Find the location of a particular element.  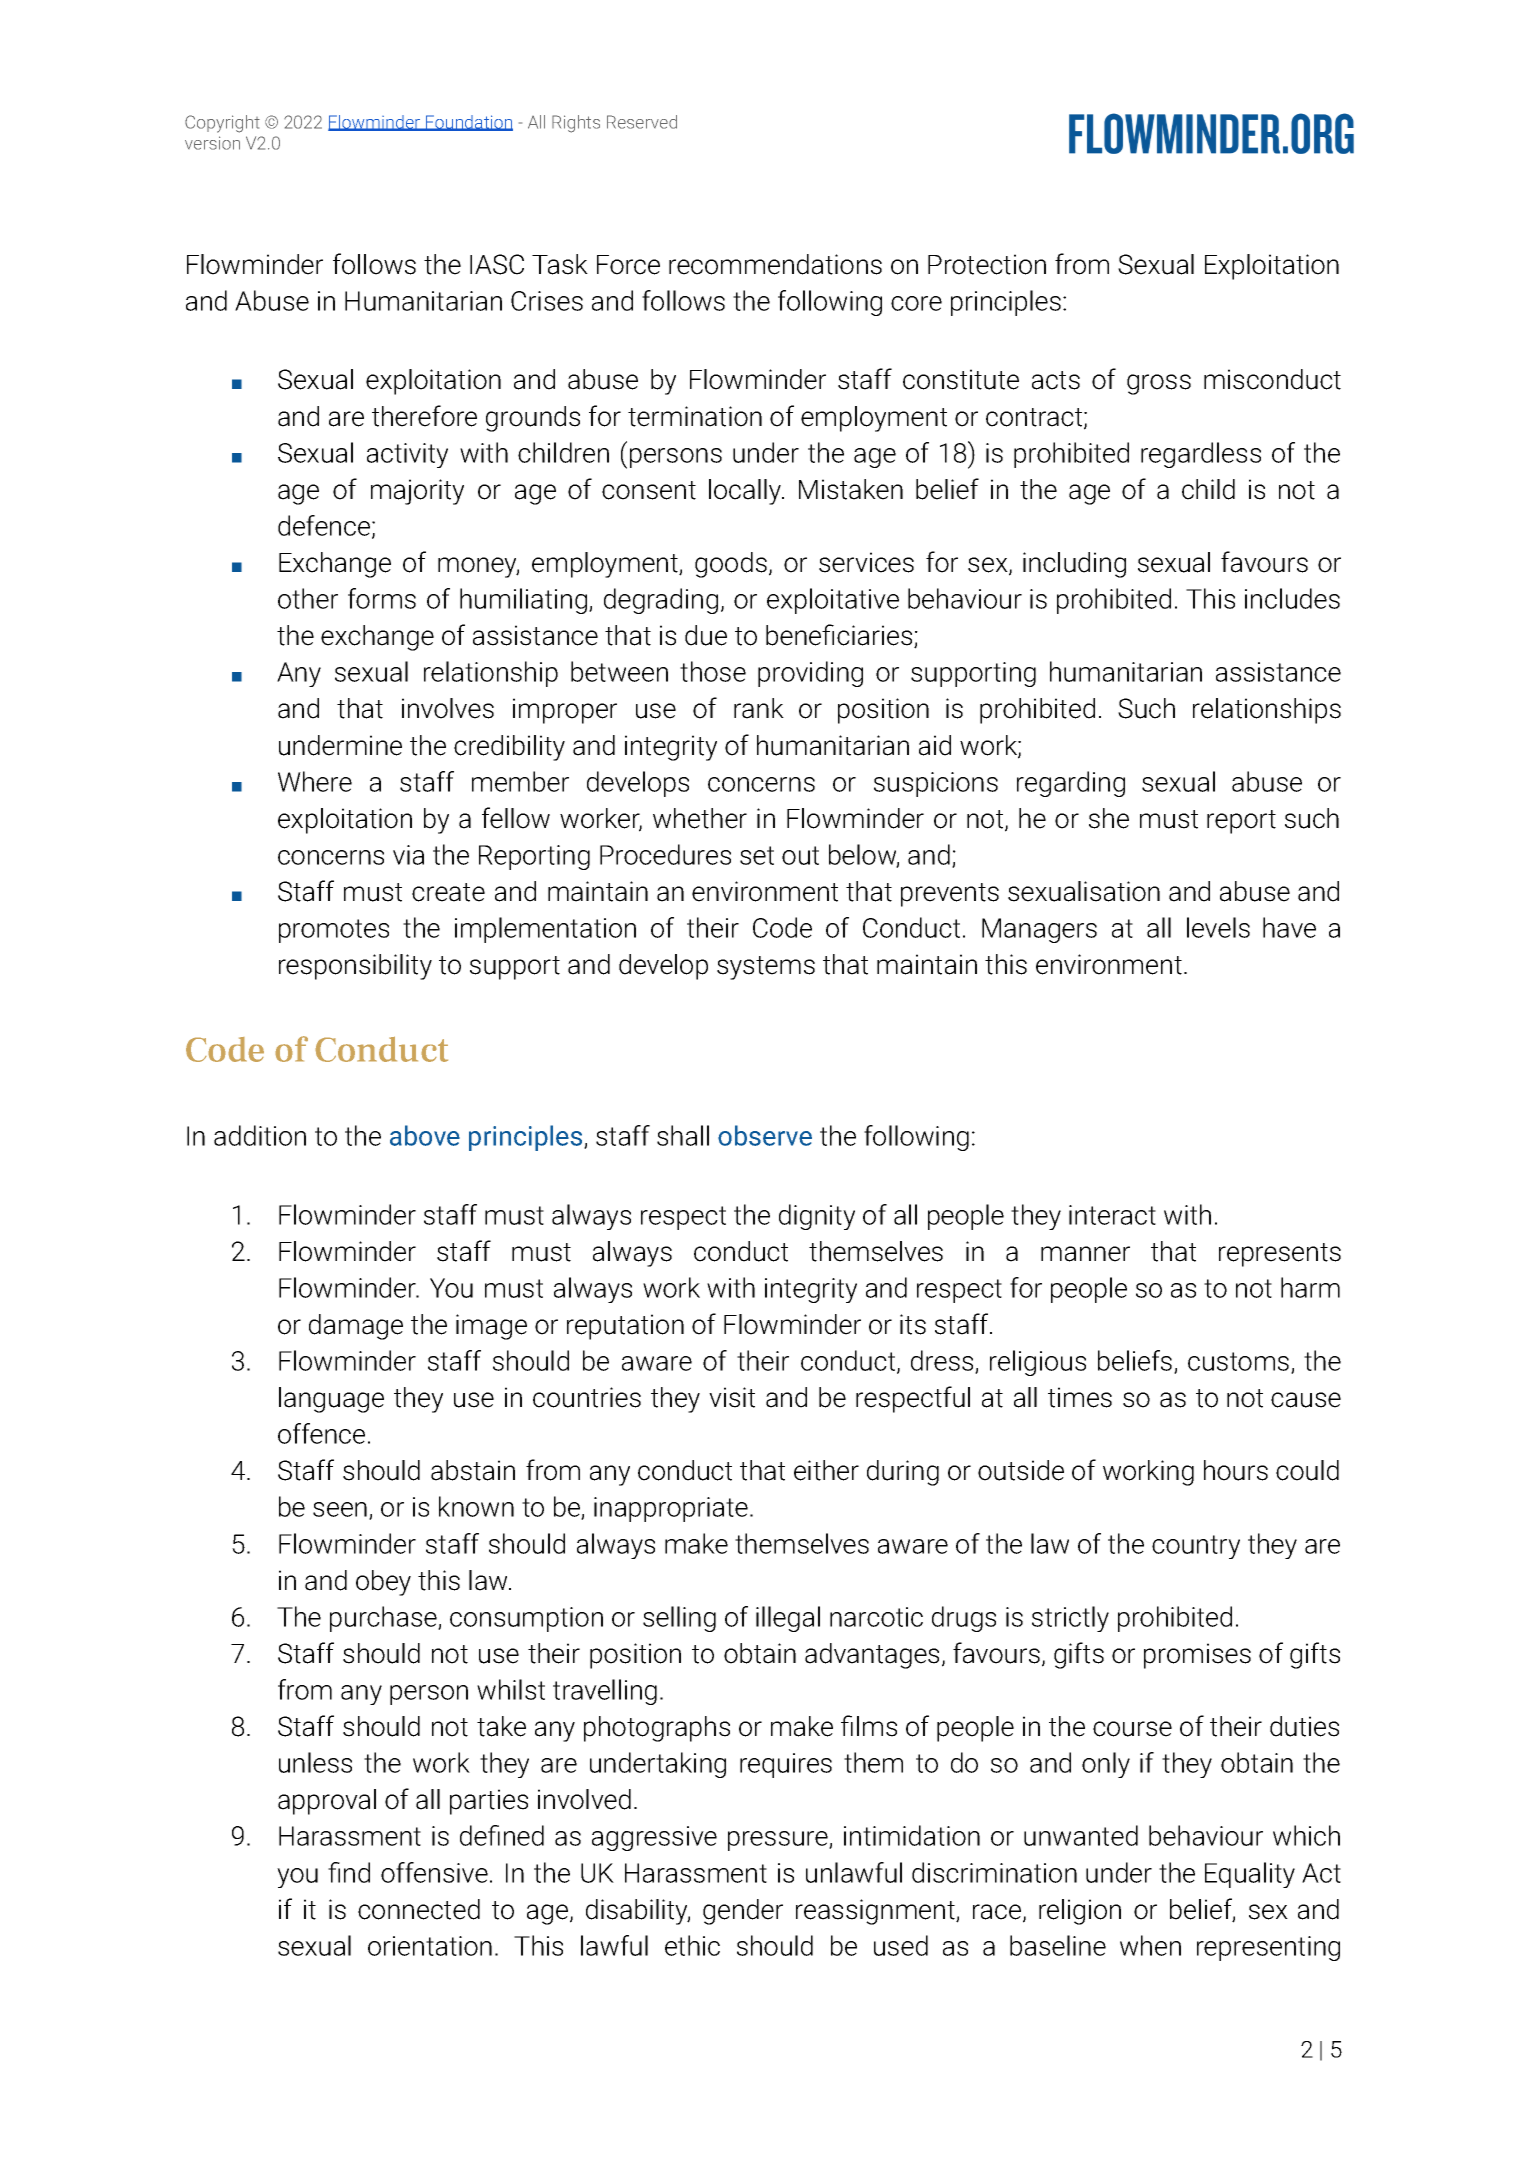

gender is located at coordinates (743, 1912).
